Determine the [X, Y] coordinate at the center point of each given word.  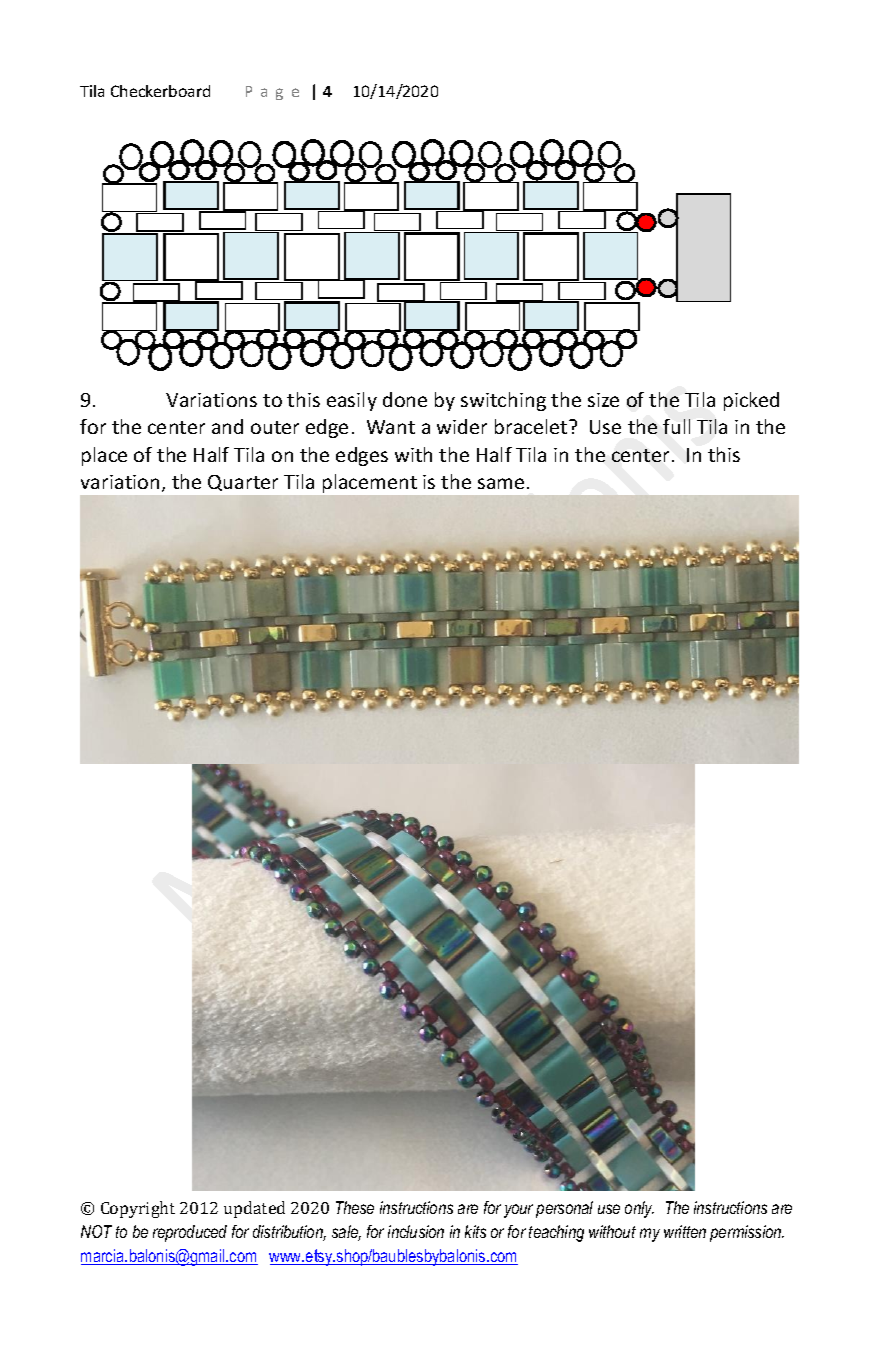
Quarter [243, 483]
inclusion [416, 1231]
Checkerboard [160, 91]
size [603, 400]
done [405, 399]
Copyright [138, 1209]
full [676, 426]
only [639, 1209]
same [501, 483]
